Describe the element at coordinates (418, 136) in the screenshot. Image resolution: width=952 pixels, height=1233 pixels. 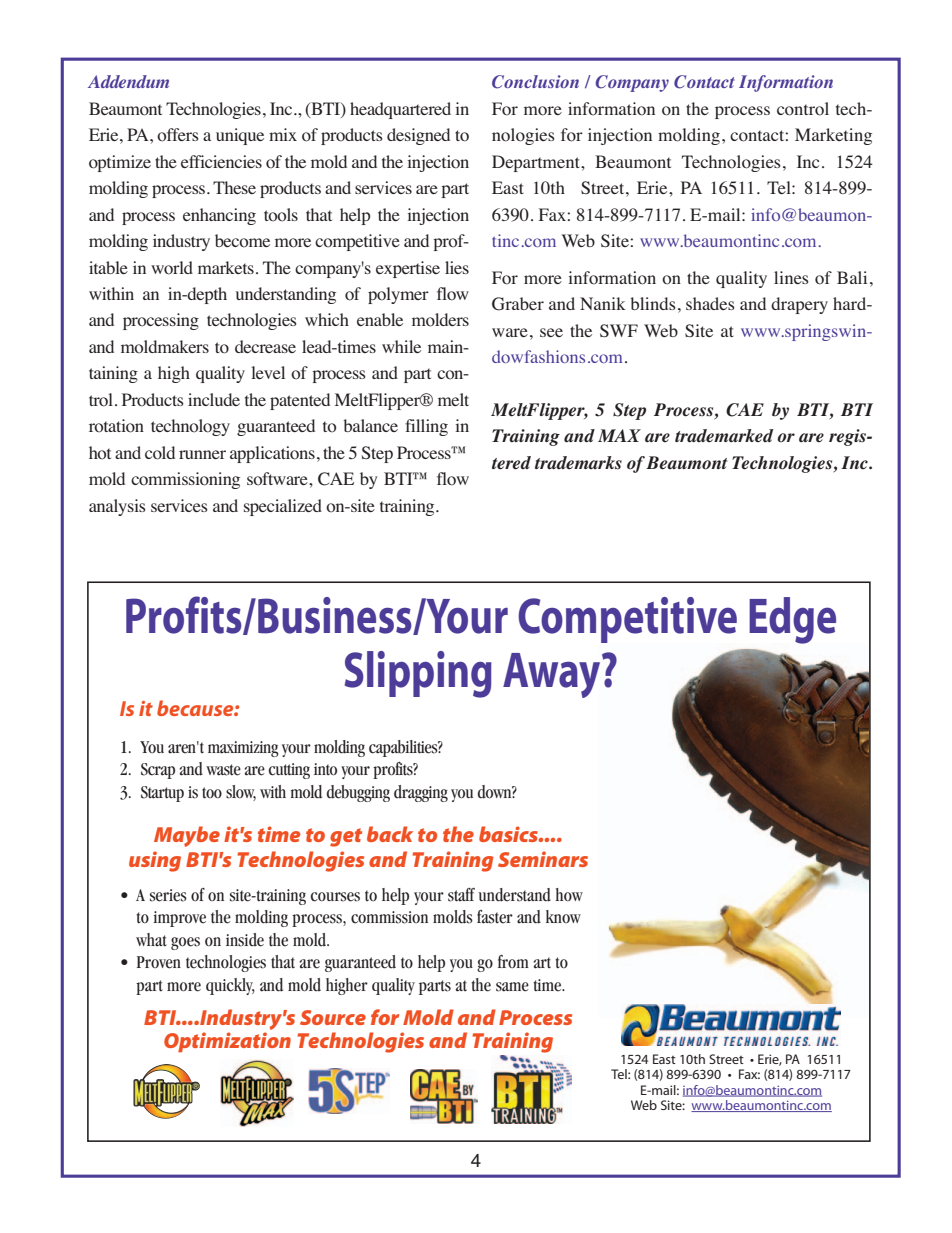
I see `designed` at that location.
